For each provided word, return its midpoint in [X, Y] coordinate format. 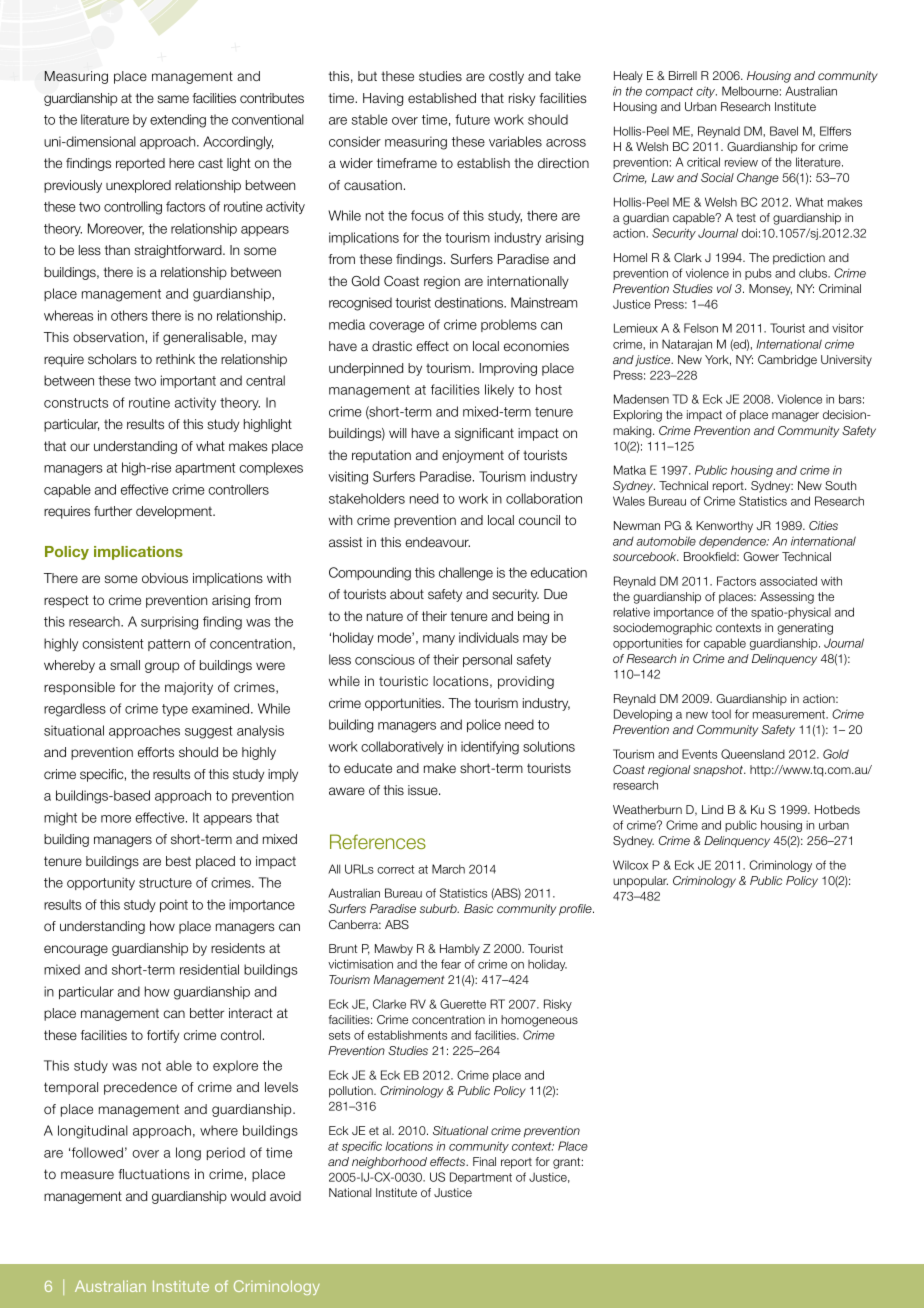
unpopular [640, 882]
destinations [470, 302]
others [129, 315]
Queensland [753, 754]
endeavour [437, 542]
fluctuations [154, 1174]
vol [724, 288]
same [173, 99]
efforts [156, 752]
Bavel [784, 131]
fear [451, 964]
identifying [490, 748]
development [175, 512]
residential [209, 969]
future [472, 119]
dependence [733, 542]
